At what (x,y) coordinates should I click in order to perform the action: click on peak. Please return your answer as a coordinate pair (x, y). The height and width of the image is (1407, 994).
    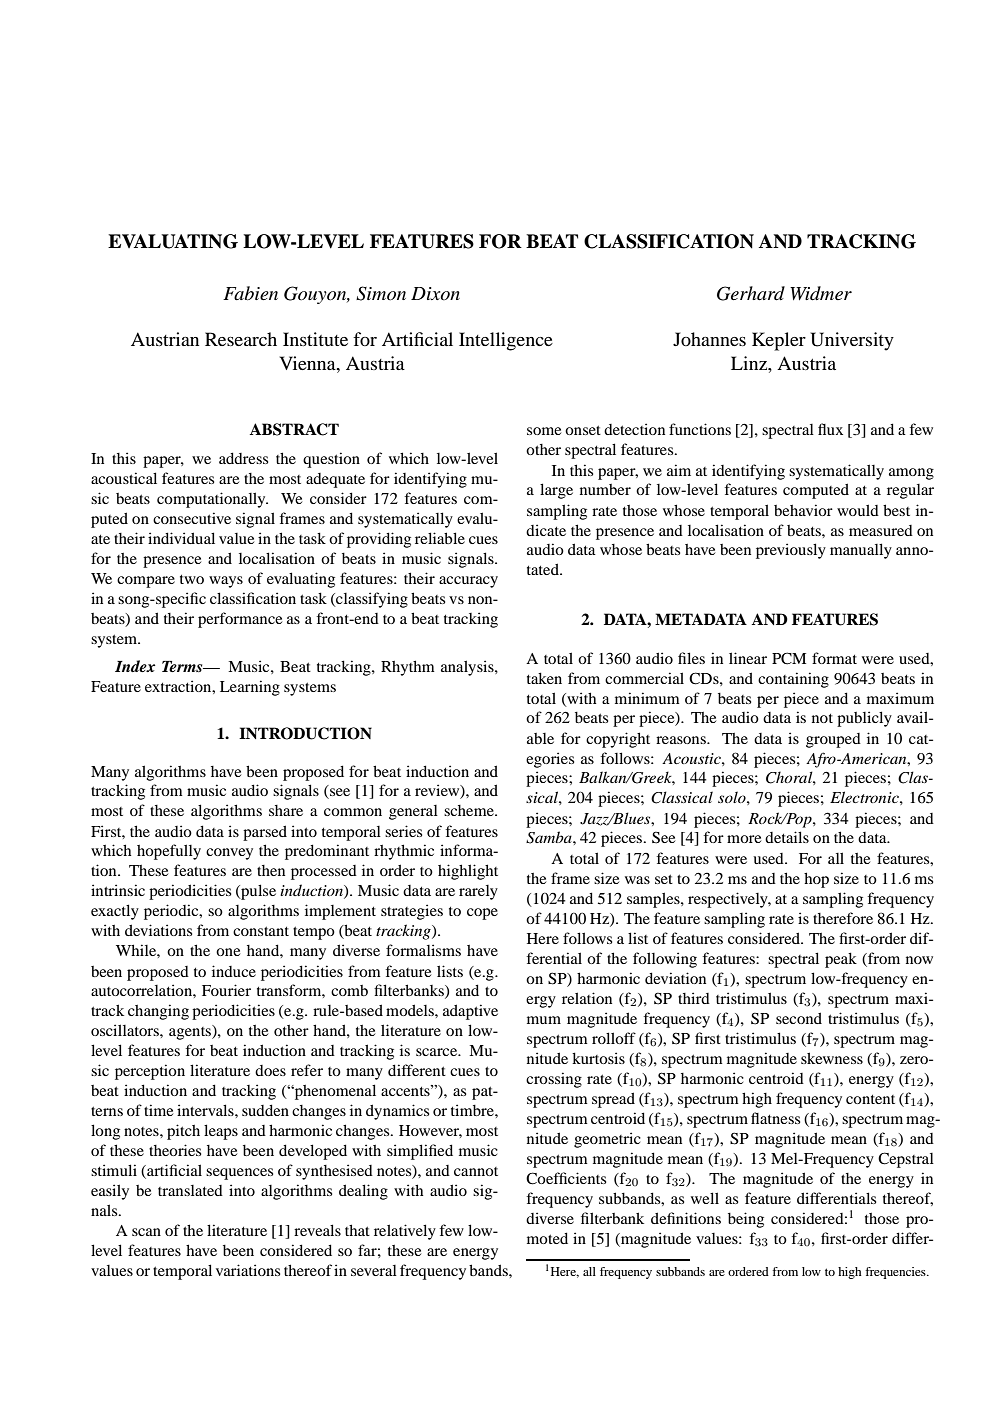
    Looking at the image, I should click on (841, 960).
